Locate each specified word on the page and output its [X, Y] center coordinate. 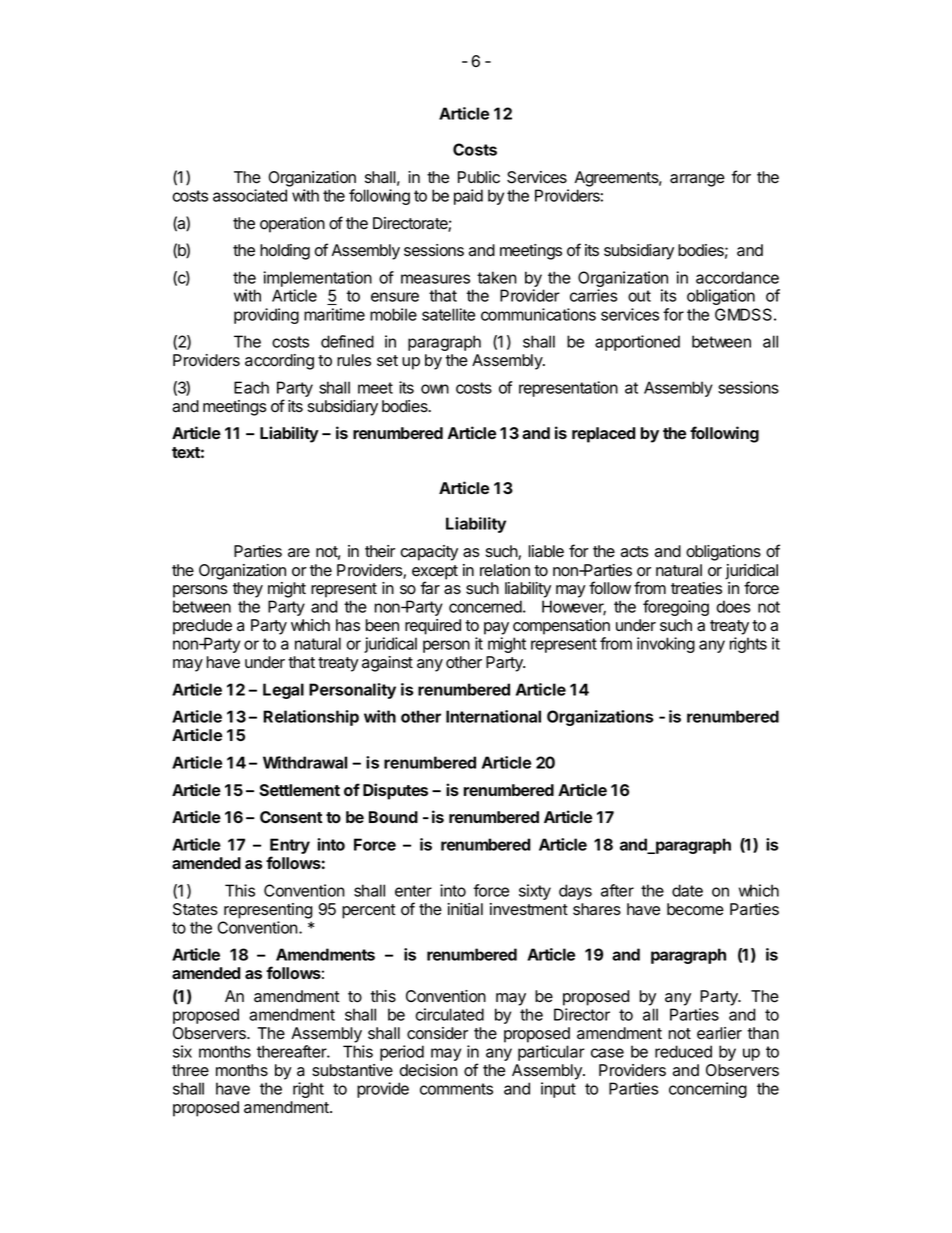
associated [250, 195]
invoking [666, 645]
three [190, 1070]
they [248, 590]
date [687, 890]
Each [251, 387]
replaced [604, 435]
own [435, 389]
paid [468, 197]
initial [465, 909]
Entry [290, 847]
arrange [697, 180]
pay [496, 628]
